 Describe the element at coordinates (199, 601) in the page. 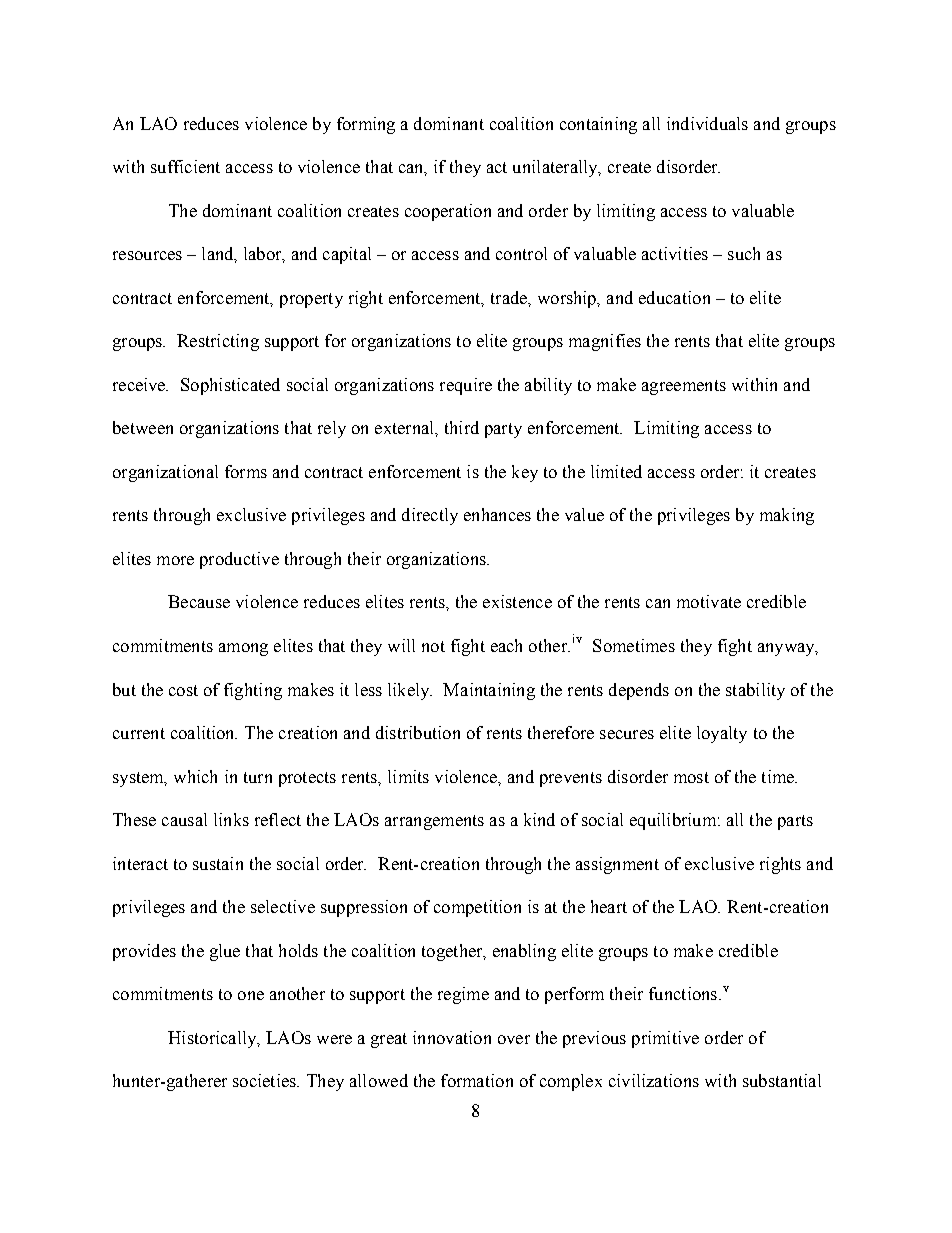

I see `Because` at that location.
